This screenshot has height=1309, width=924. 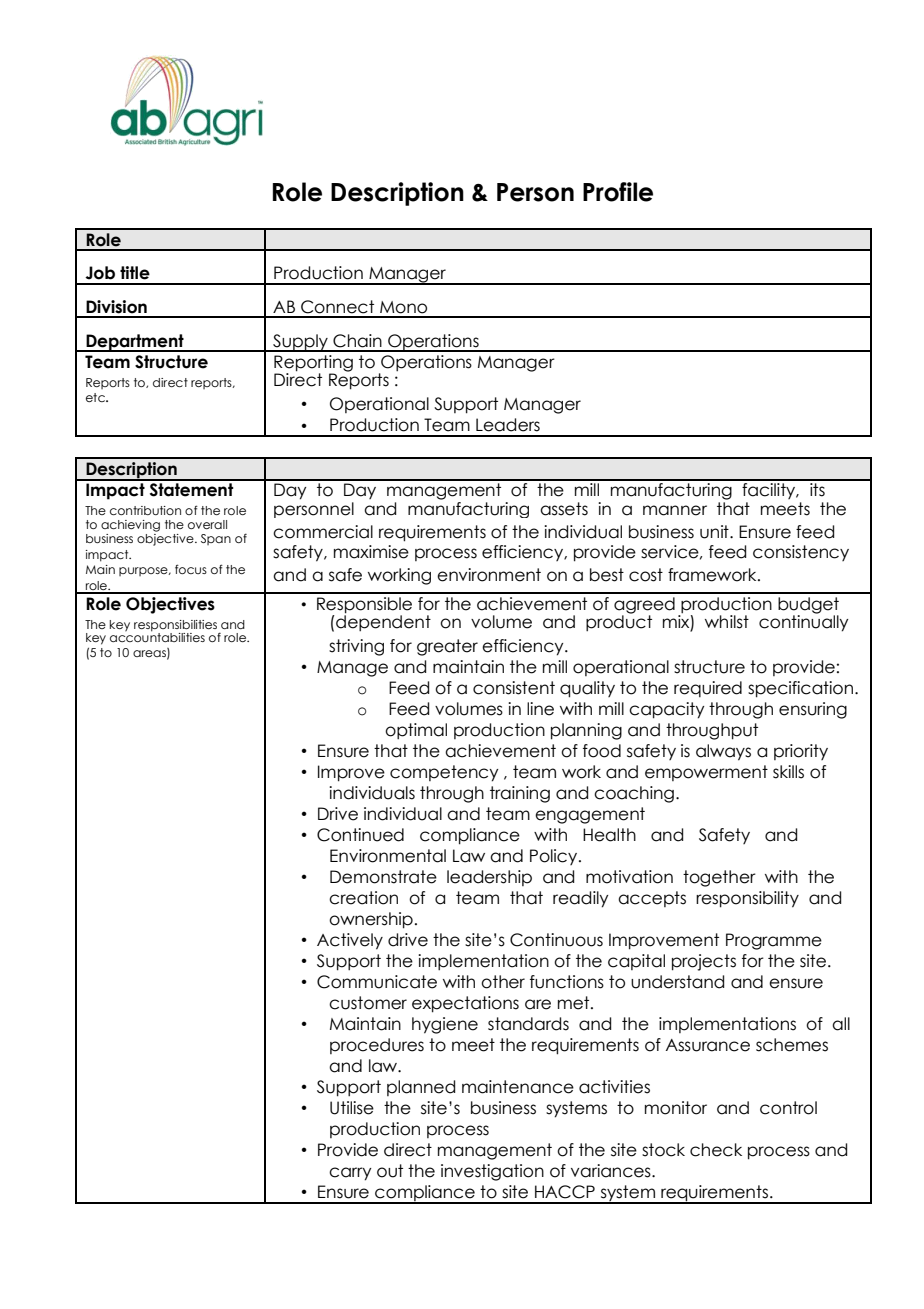 What do you see at coordinates (747, 899) in the screenshot?
I see `responsibility` at bounding box center [747, 899].
